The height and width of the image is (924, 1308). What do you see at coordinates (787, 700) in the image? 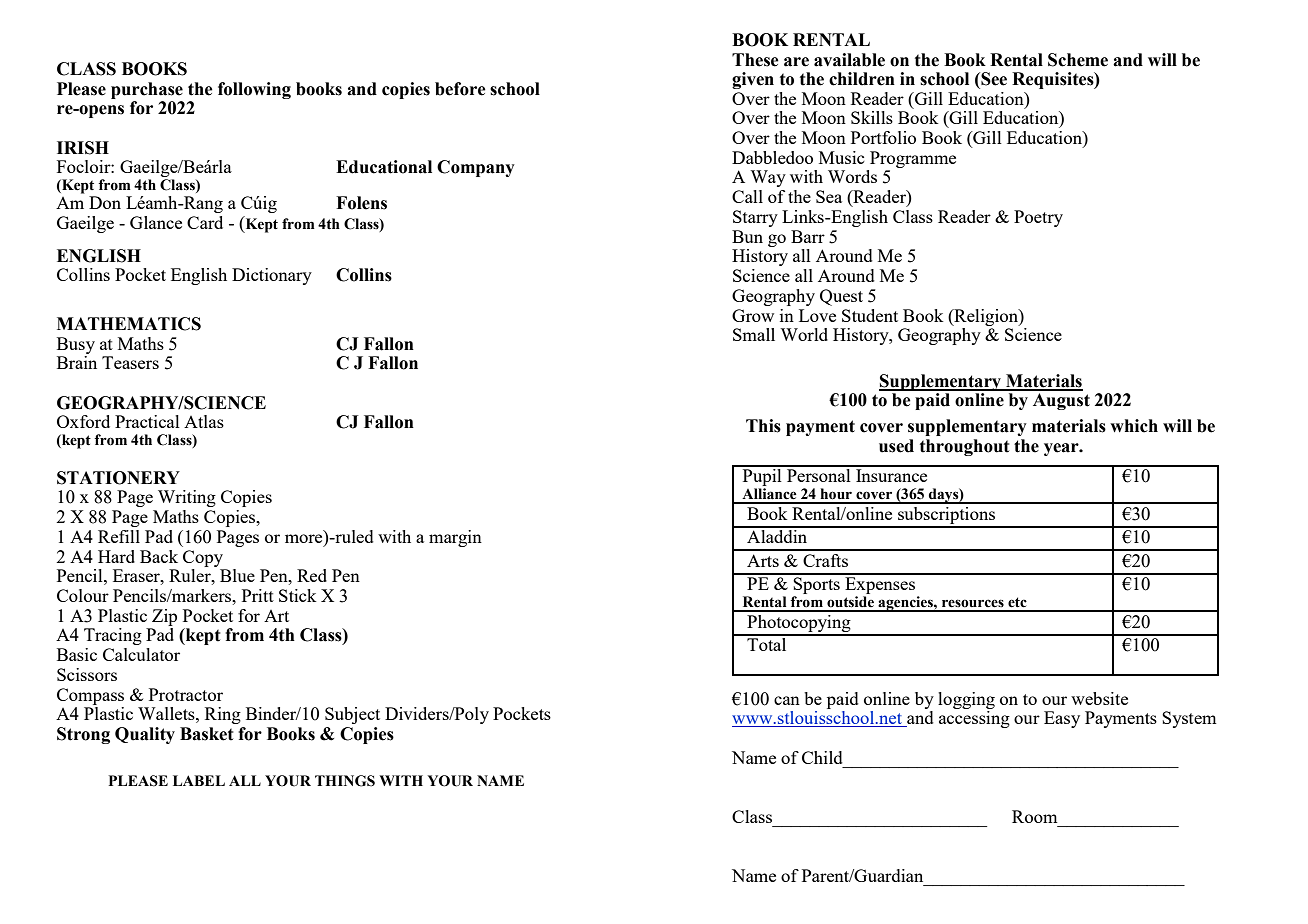
I see `can` at bounding box center [787, 700].
